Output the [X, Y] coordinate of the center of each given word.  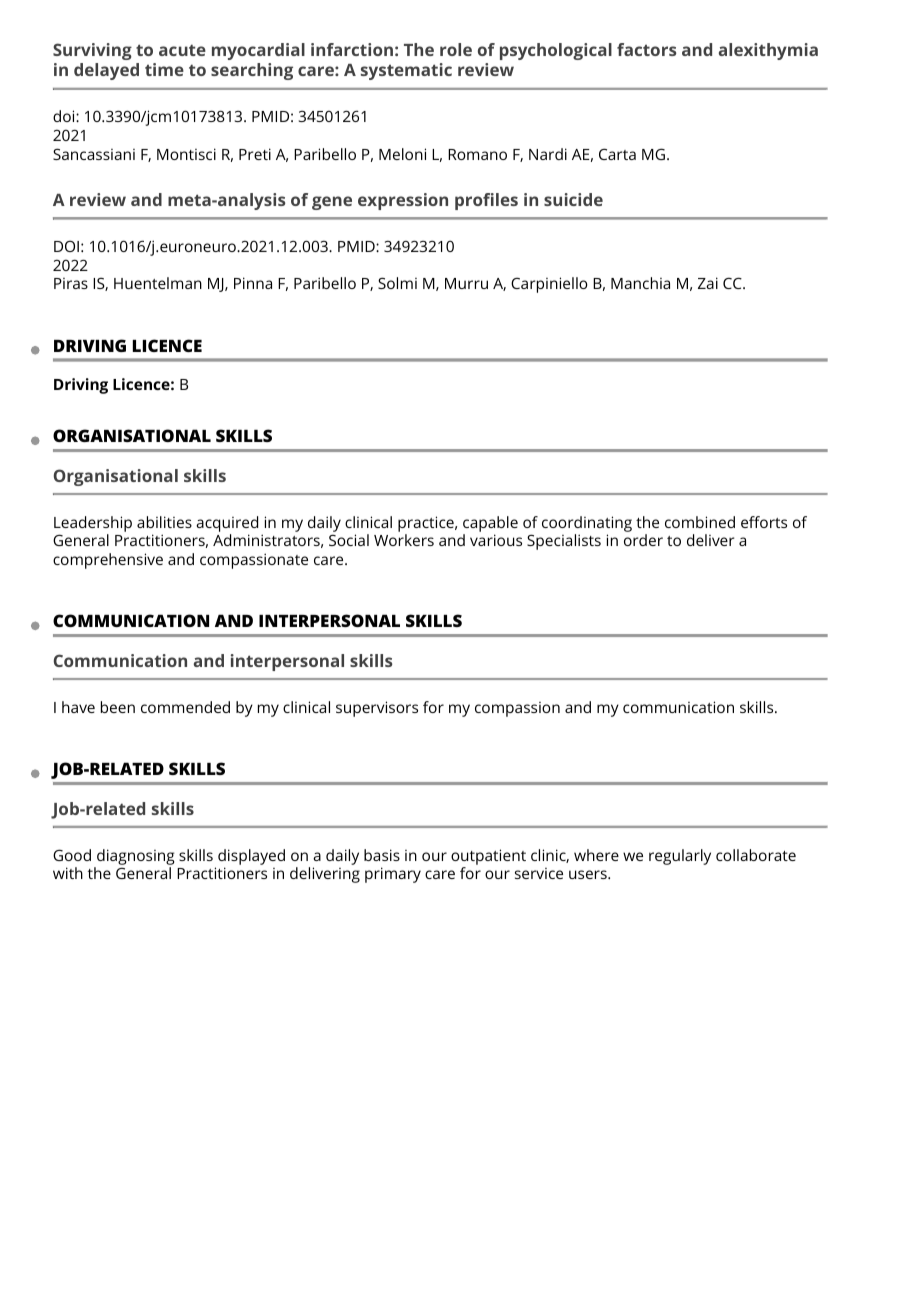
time [164, 69]
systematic [406, 71]
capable [490, 524]
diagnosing [135, 857]
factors [646, 49]
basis [382, 855]
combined [700, 522]
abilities [164, 522]
